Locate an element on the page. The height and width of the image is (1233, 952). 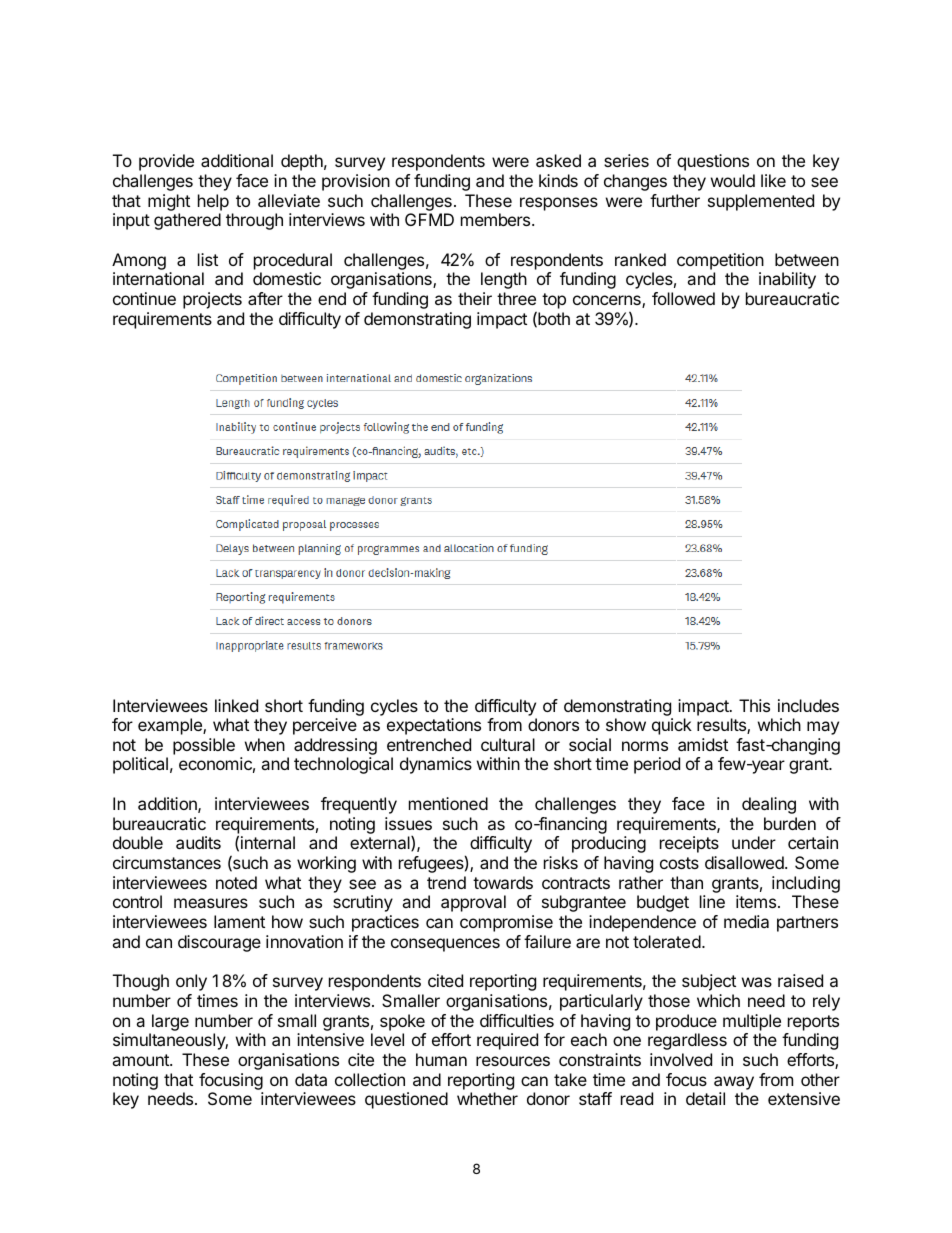
audits is located at coordinates (198, 842).
